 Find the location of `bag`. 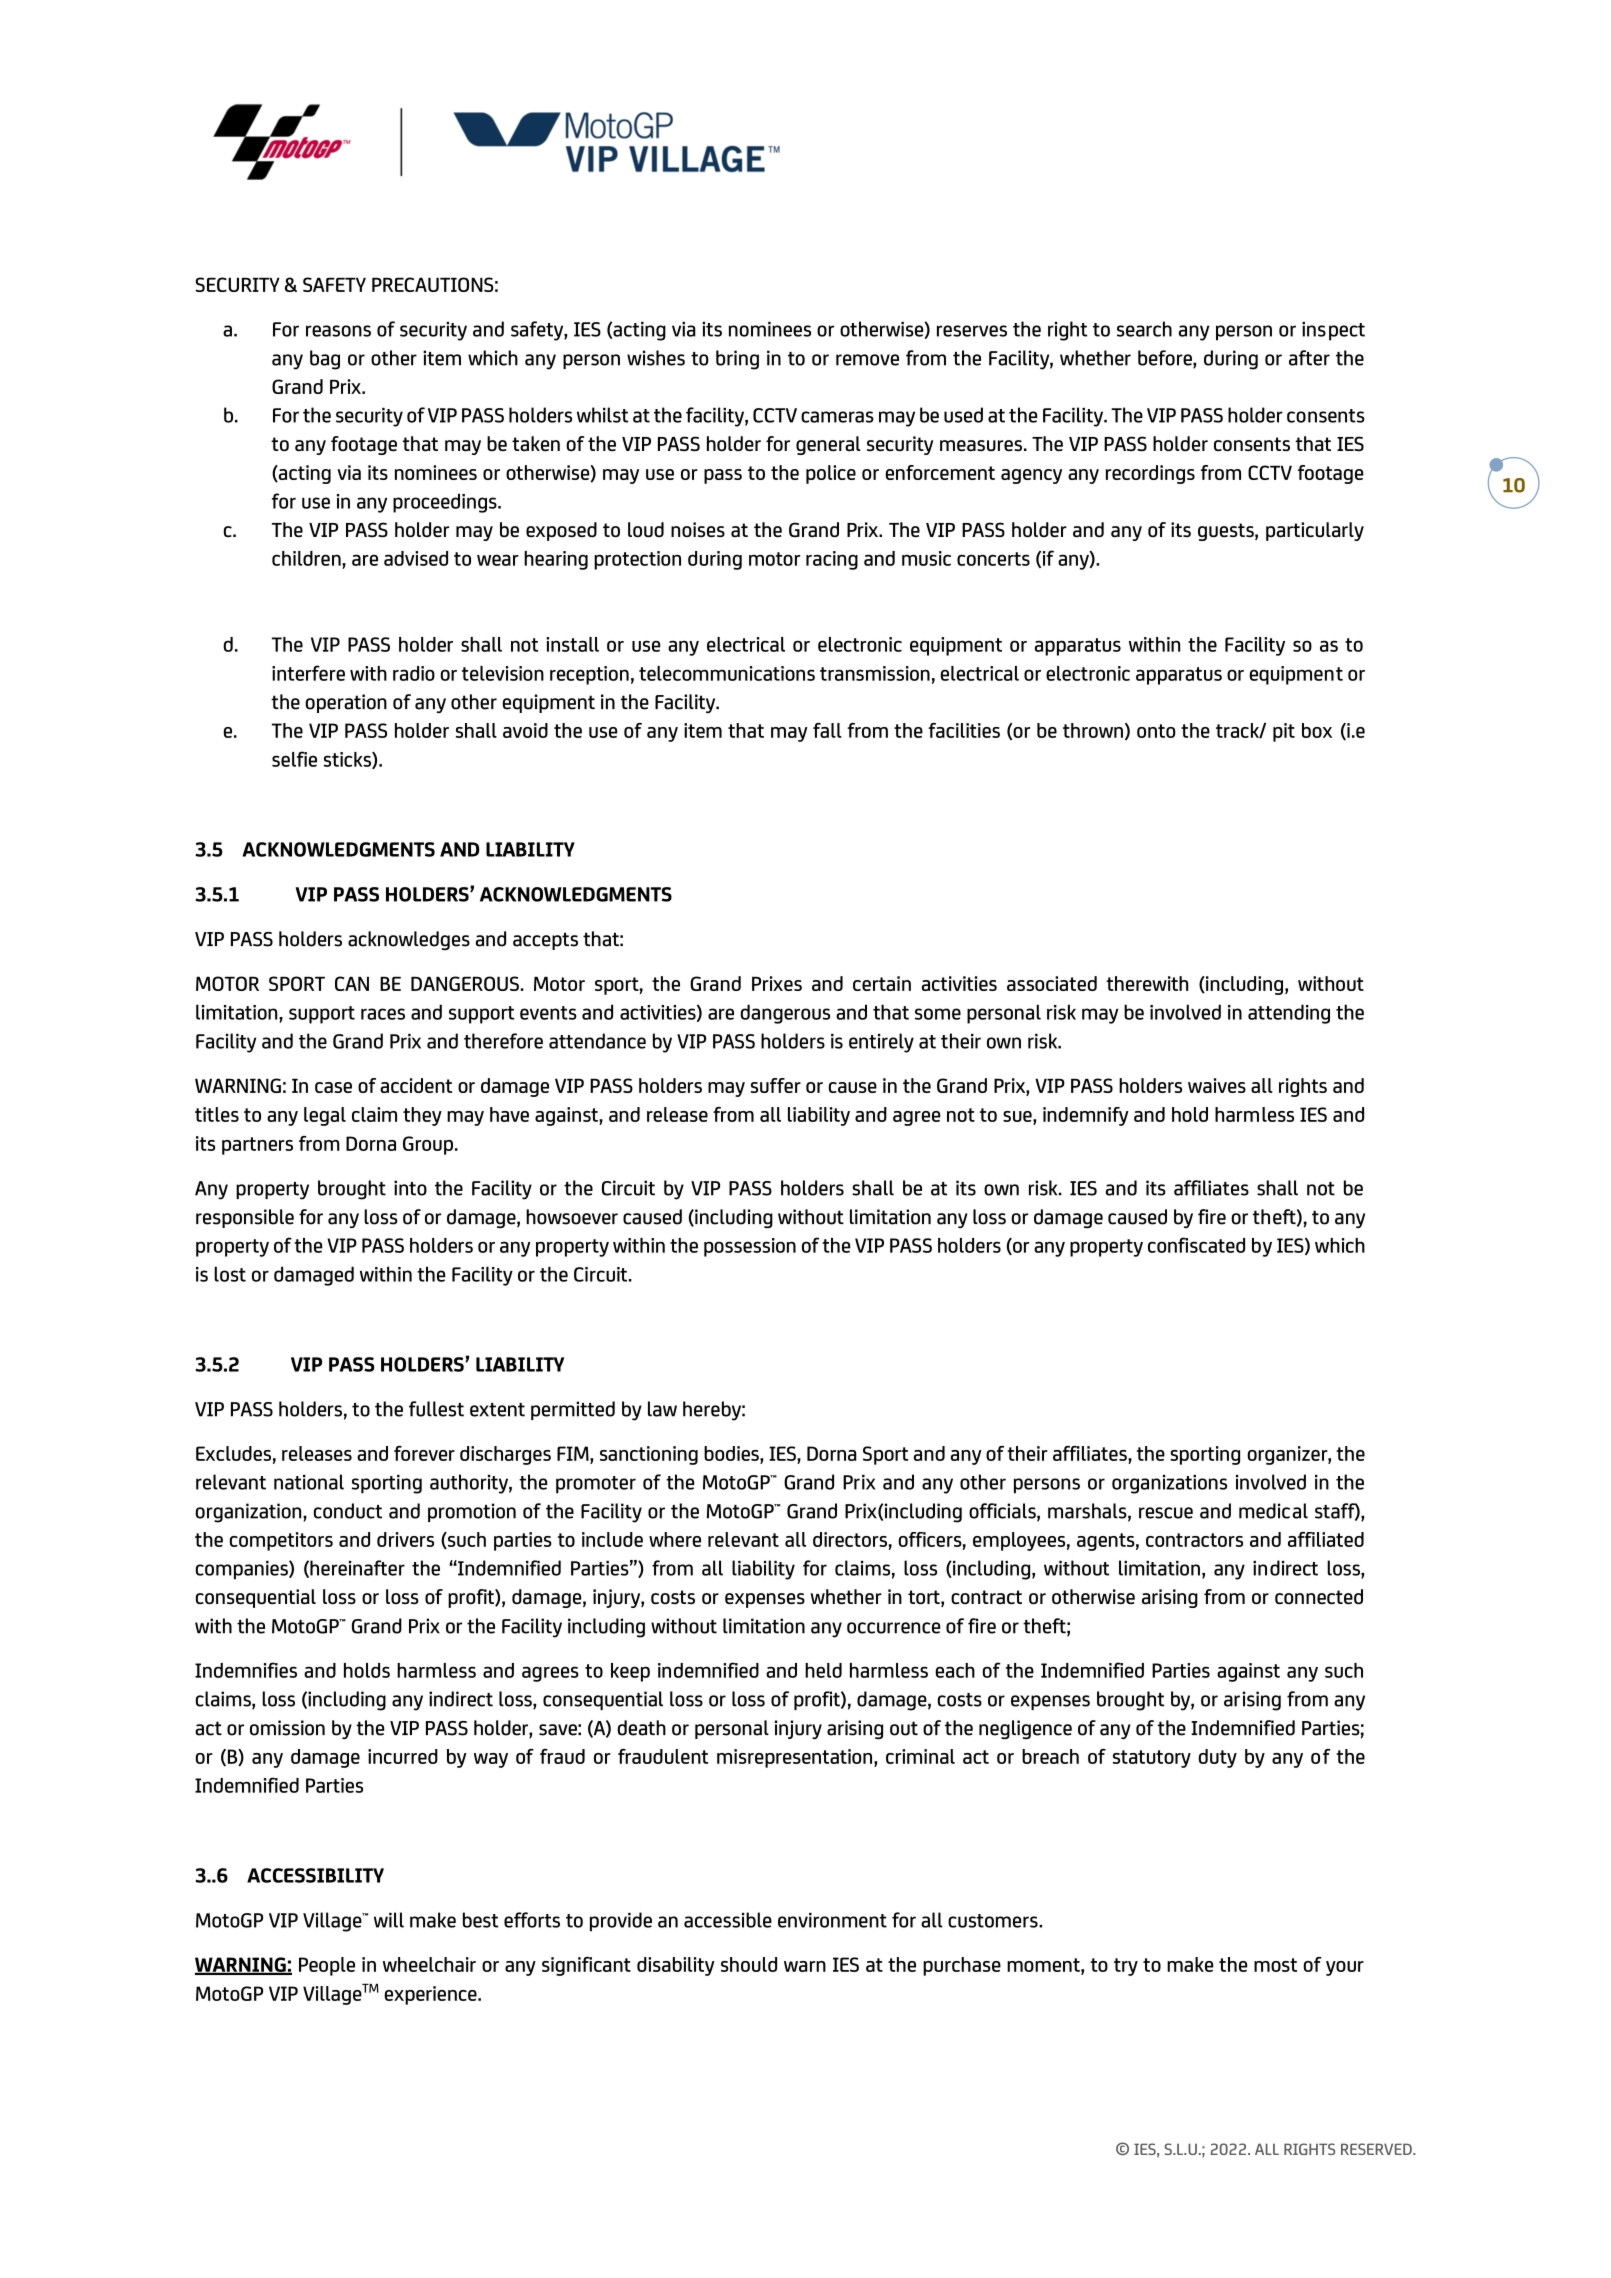

bag is located at coordinates (325, 360).
